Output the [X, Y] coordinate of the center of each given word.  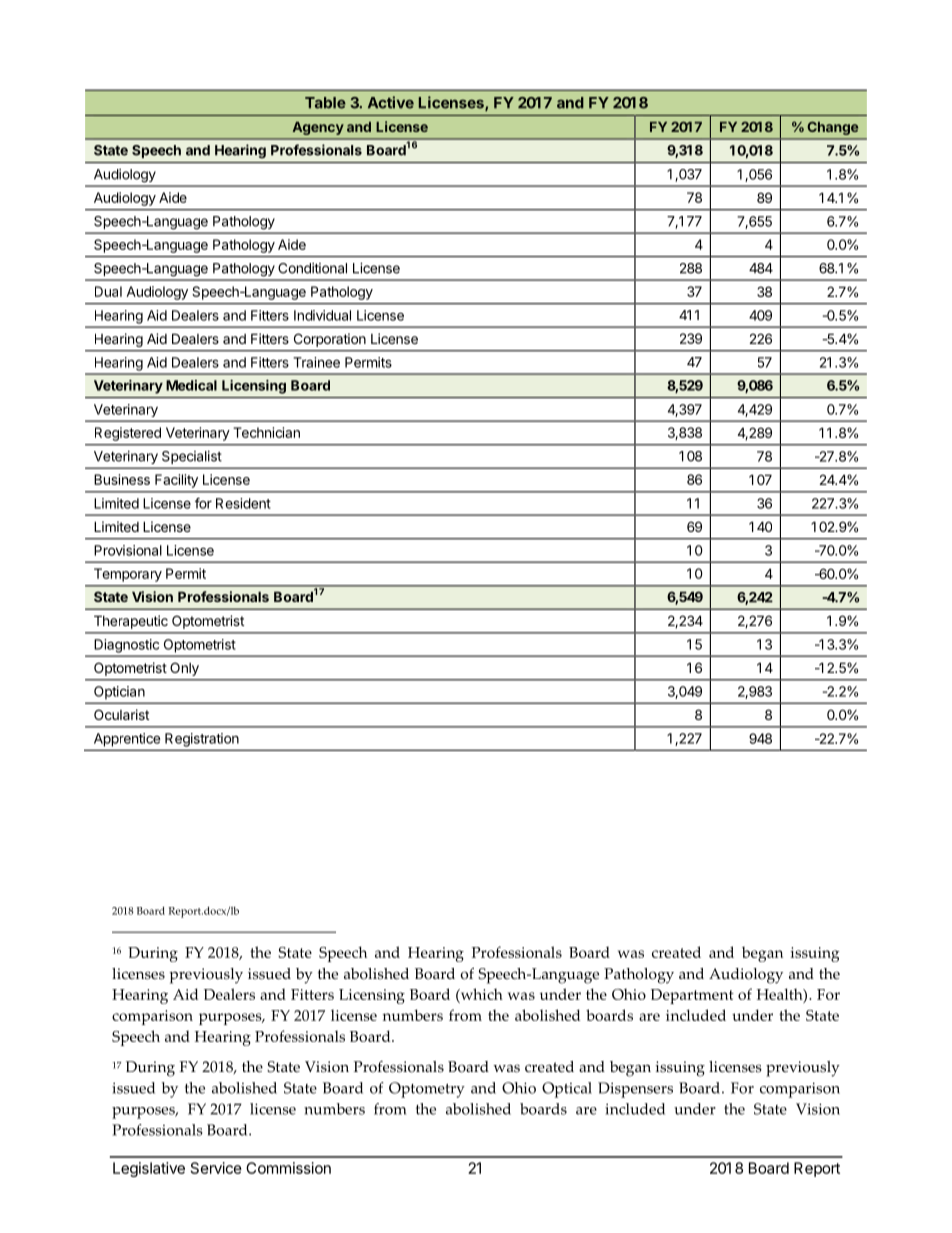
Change [832, 128]
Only [184, 669]
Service [216, 1168]
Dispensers [635, 1090]
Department [692, 996]
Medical [191, 385]
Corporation [330, 340]
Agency [318, 128]
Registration [202, 740]
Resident [243, 503]
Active [391, 102]
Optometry [427, 1090]
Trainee [316, 362]
